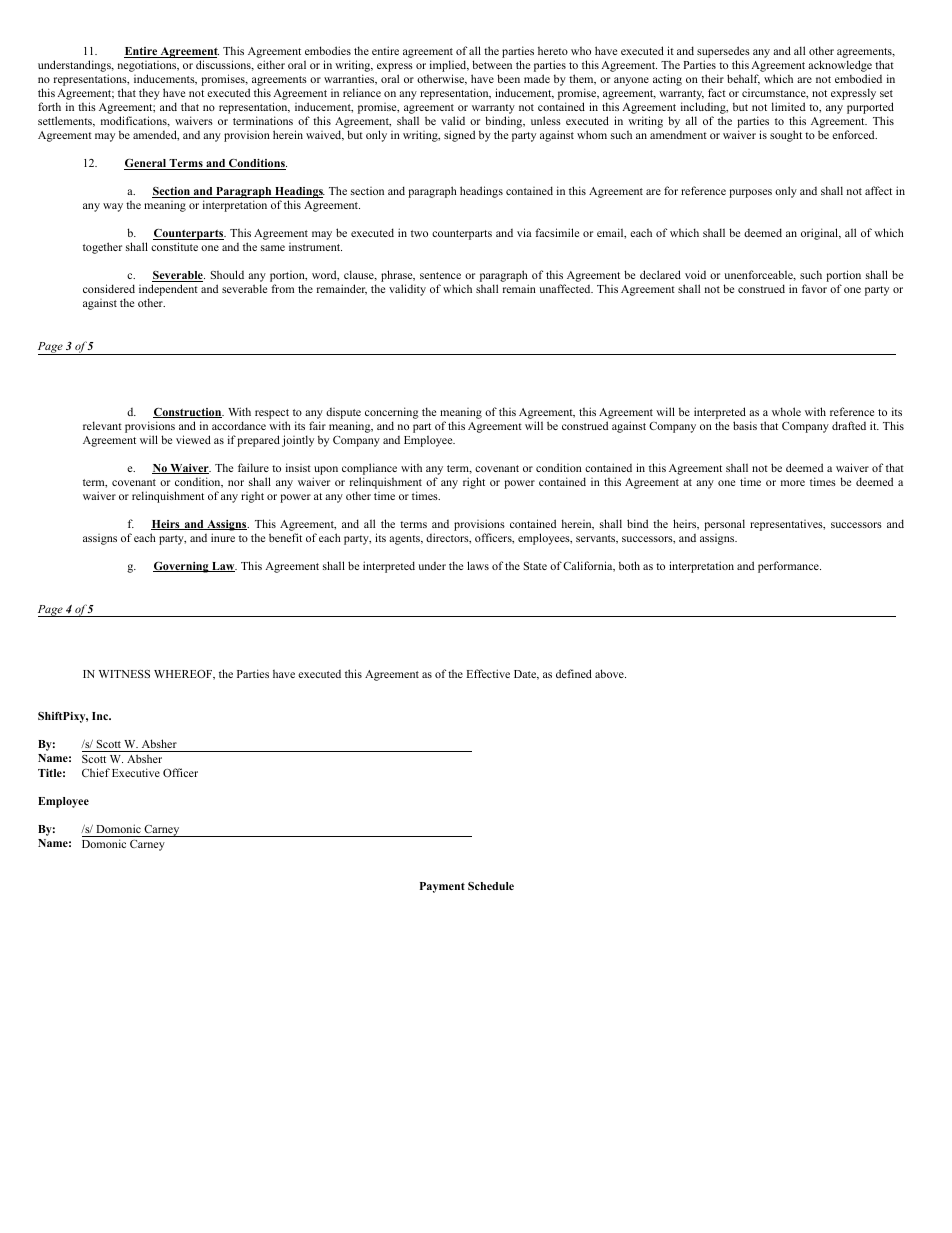  I want to click on more, so click(793, 483).
